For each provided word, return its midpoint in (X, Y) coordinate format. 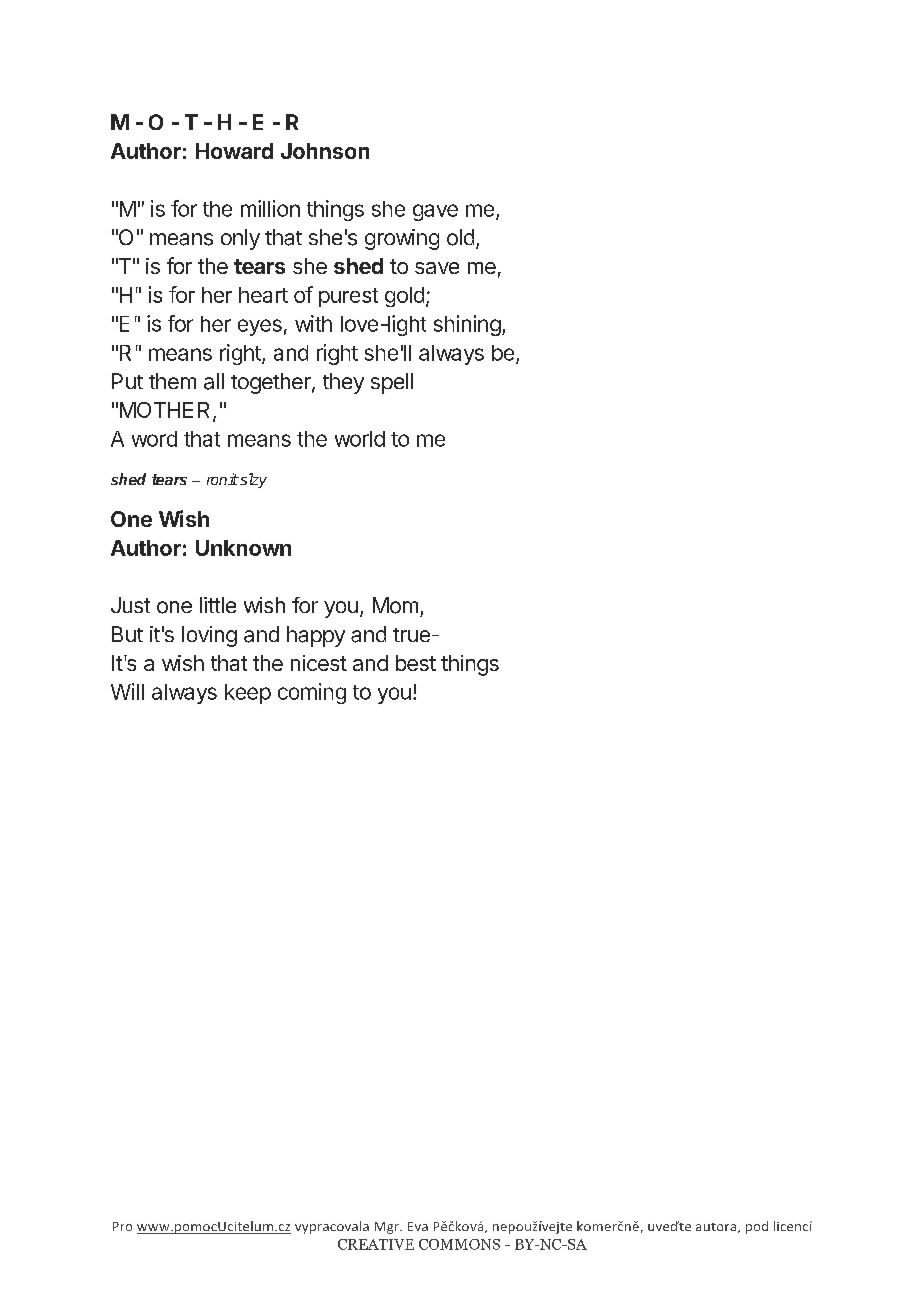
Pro (122, 1226)
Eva (418, 1226)
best (416, 663)
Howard (234, 151)
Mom (395, 605)
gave (435, 212)
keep (248, 694)
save (437, 268)
